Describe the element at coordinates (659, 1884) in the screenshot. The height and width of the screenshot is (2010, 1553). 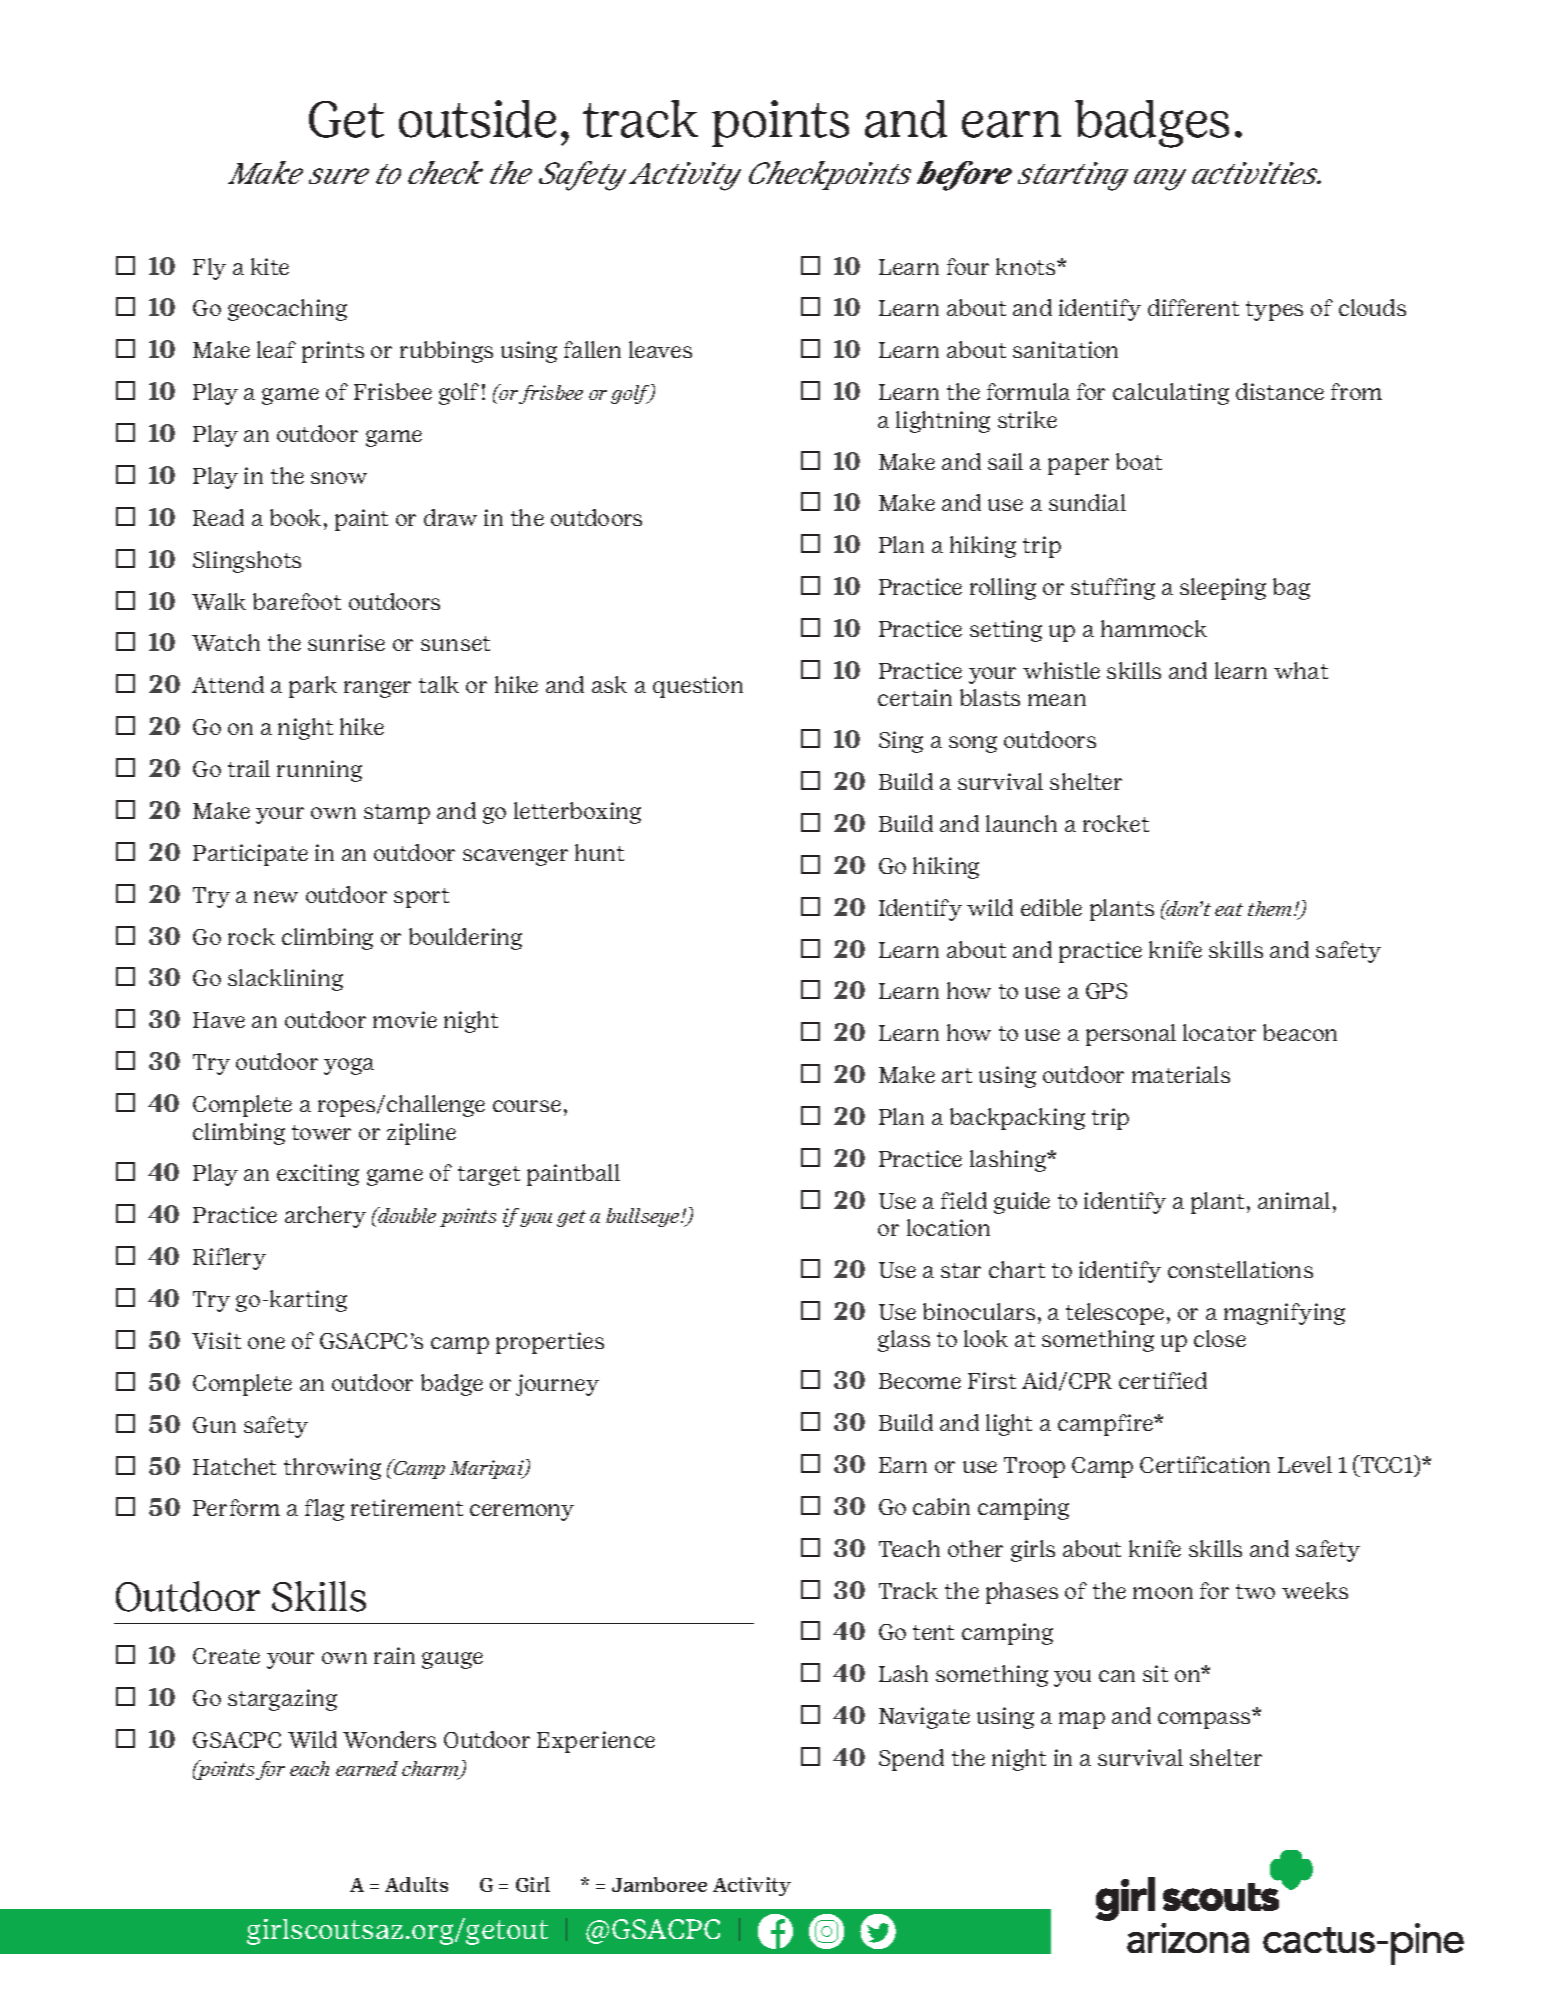
I see `Jamboree` at that location.
